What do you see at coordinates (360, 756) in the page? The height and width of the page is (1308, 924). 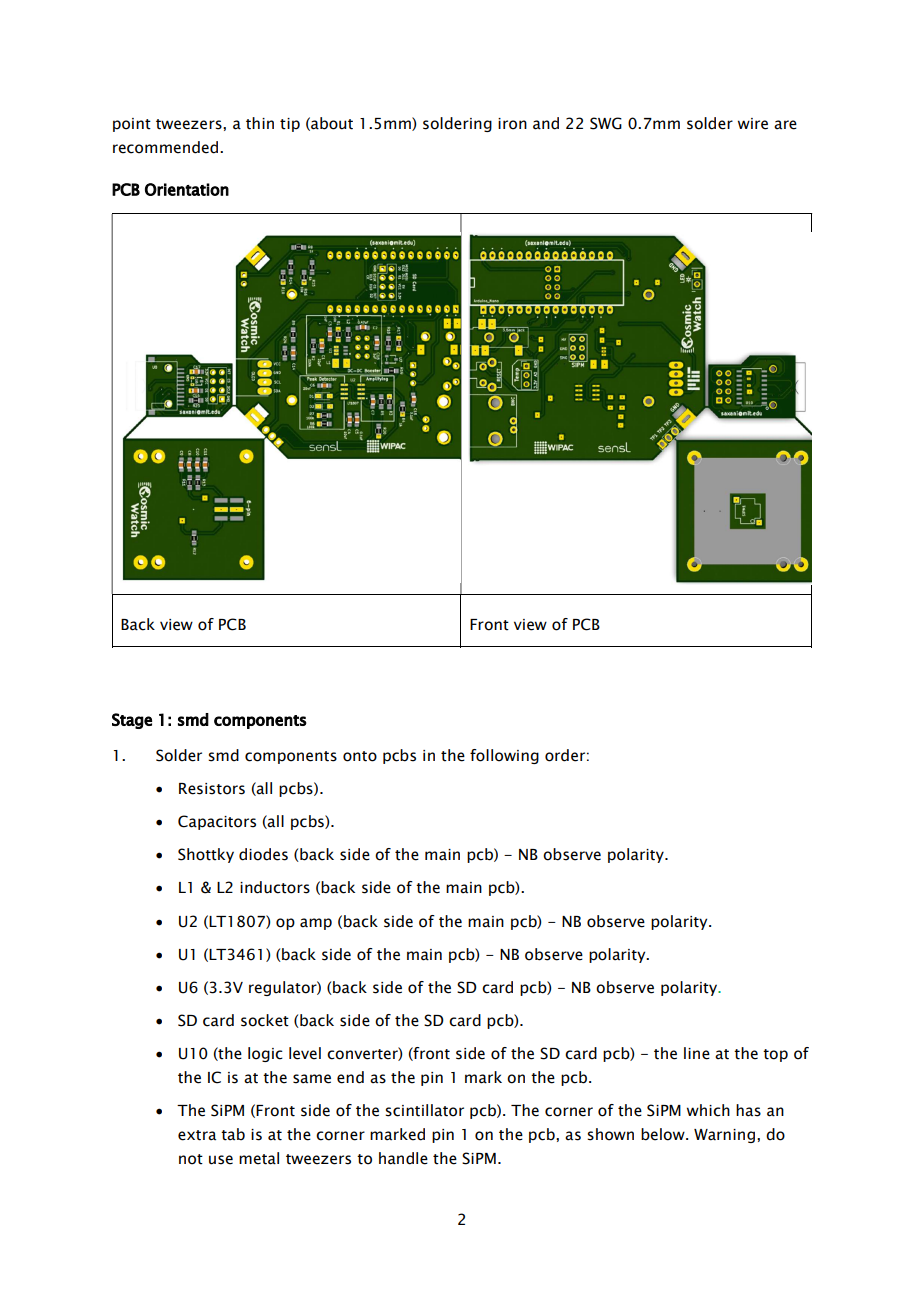 I see `onto` at bounding box center [360, 756].
